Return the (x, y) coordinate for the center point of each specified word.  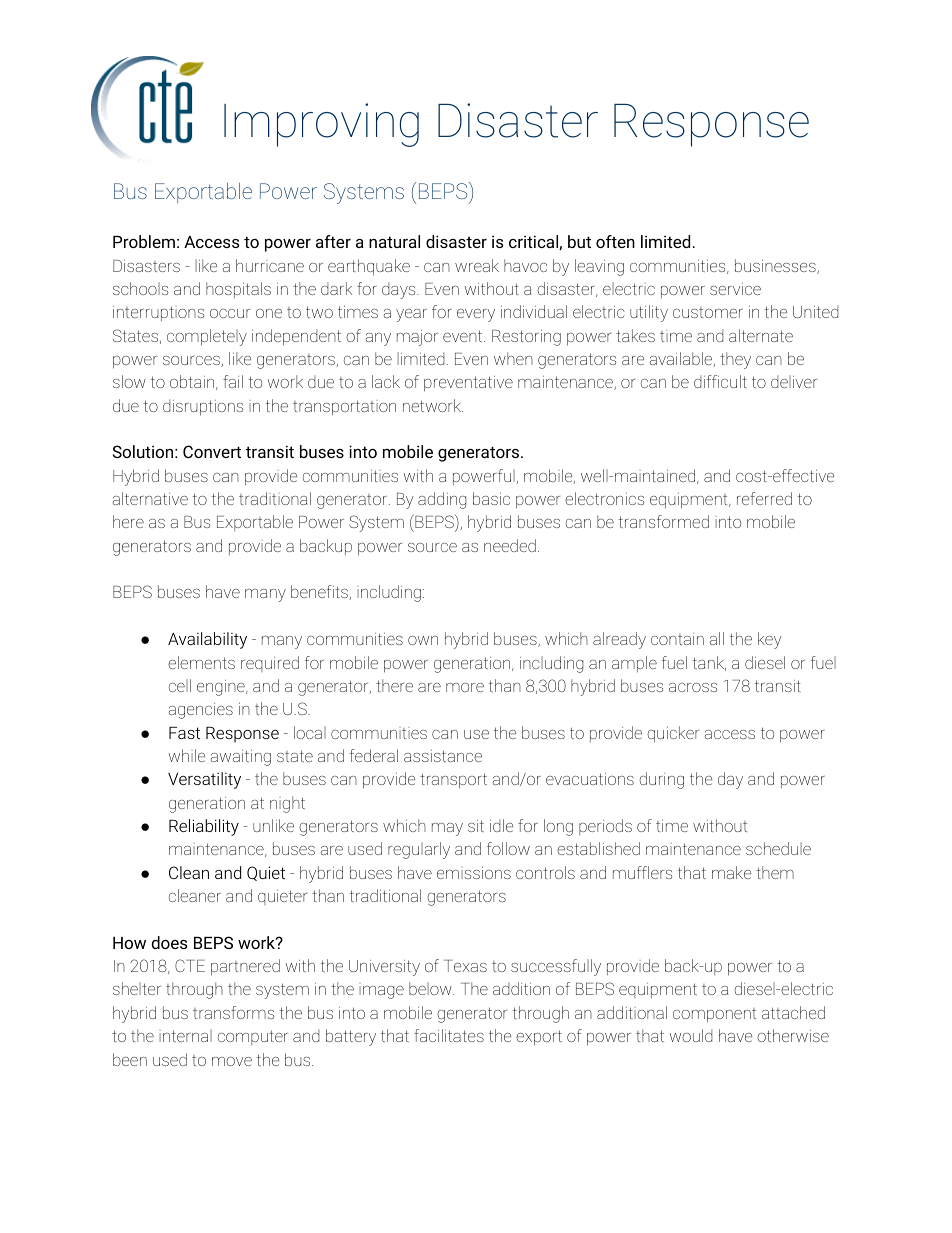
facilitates (449, 1035)
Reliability (204, 827)
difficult (720, 381)
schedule (778, 848)
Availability (207, 640)
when (513, 358)
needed (510, 545)
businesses (776, 266)
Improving (321, 125)
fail (233, 381)
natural (394, 241)
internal (185, 1035)
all (716, 638)
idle (501, 825)
